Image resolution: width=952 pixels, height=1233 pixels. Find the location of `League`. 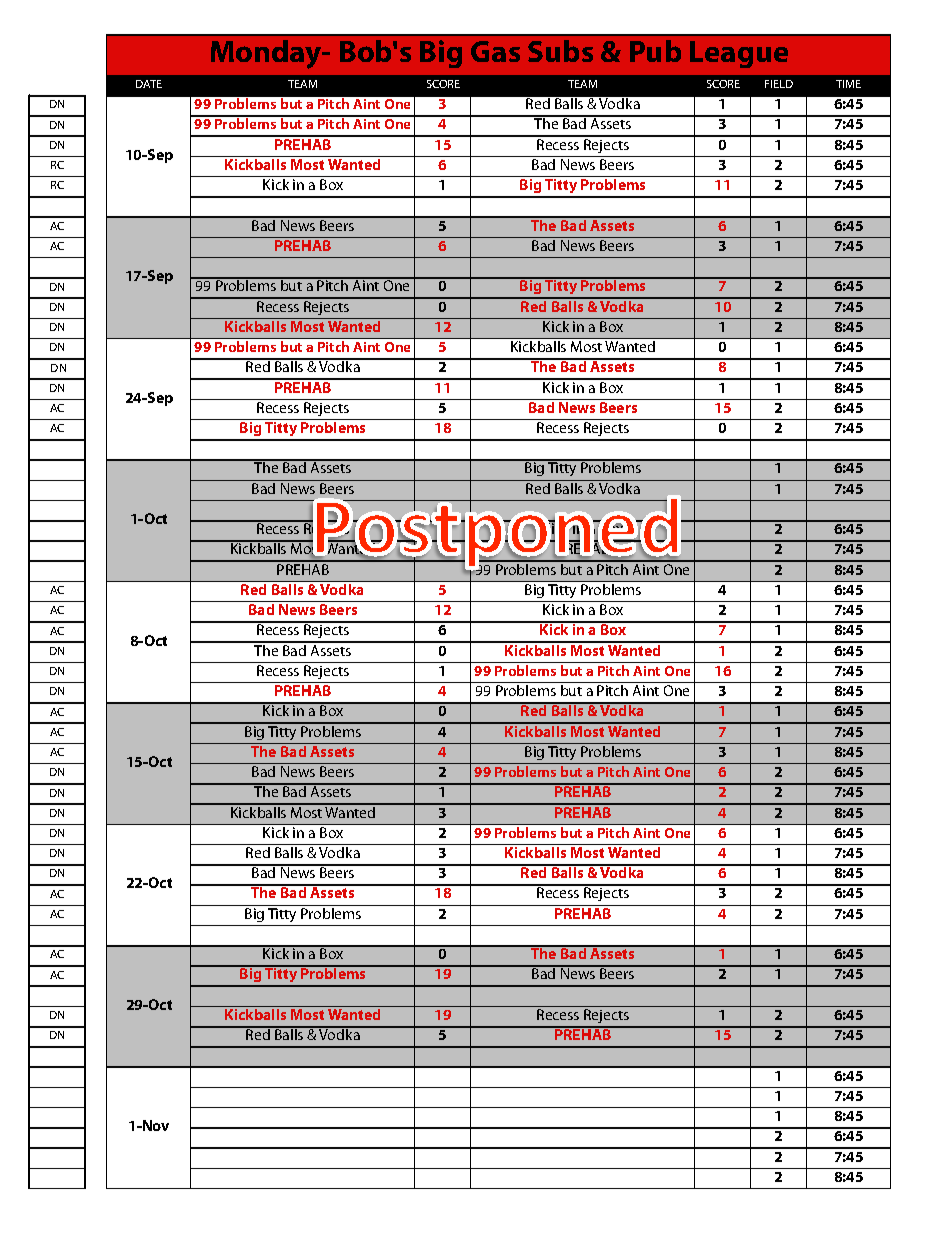

League is located at coordinates (739, 54).
